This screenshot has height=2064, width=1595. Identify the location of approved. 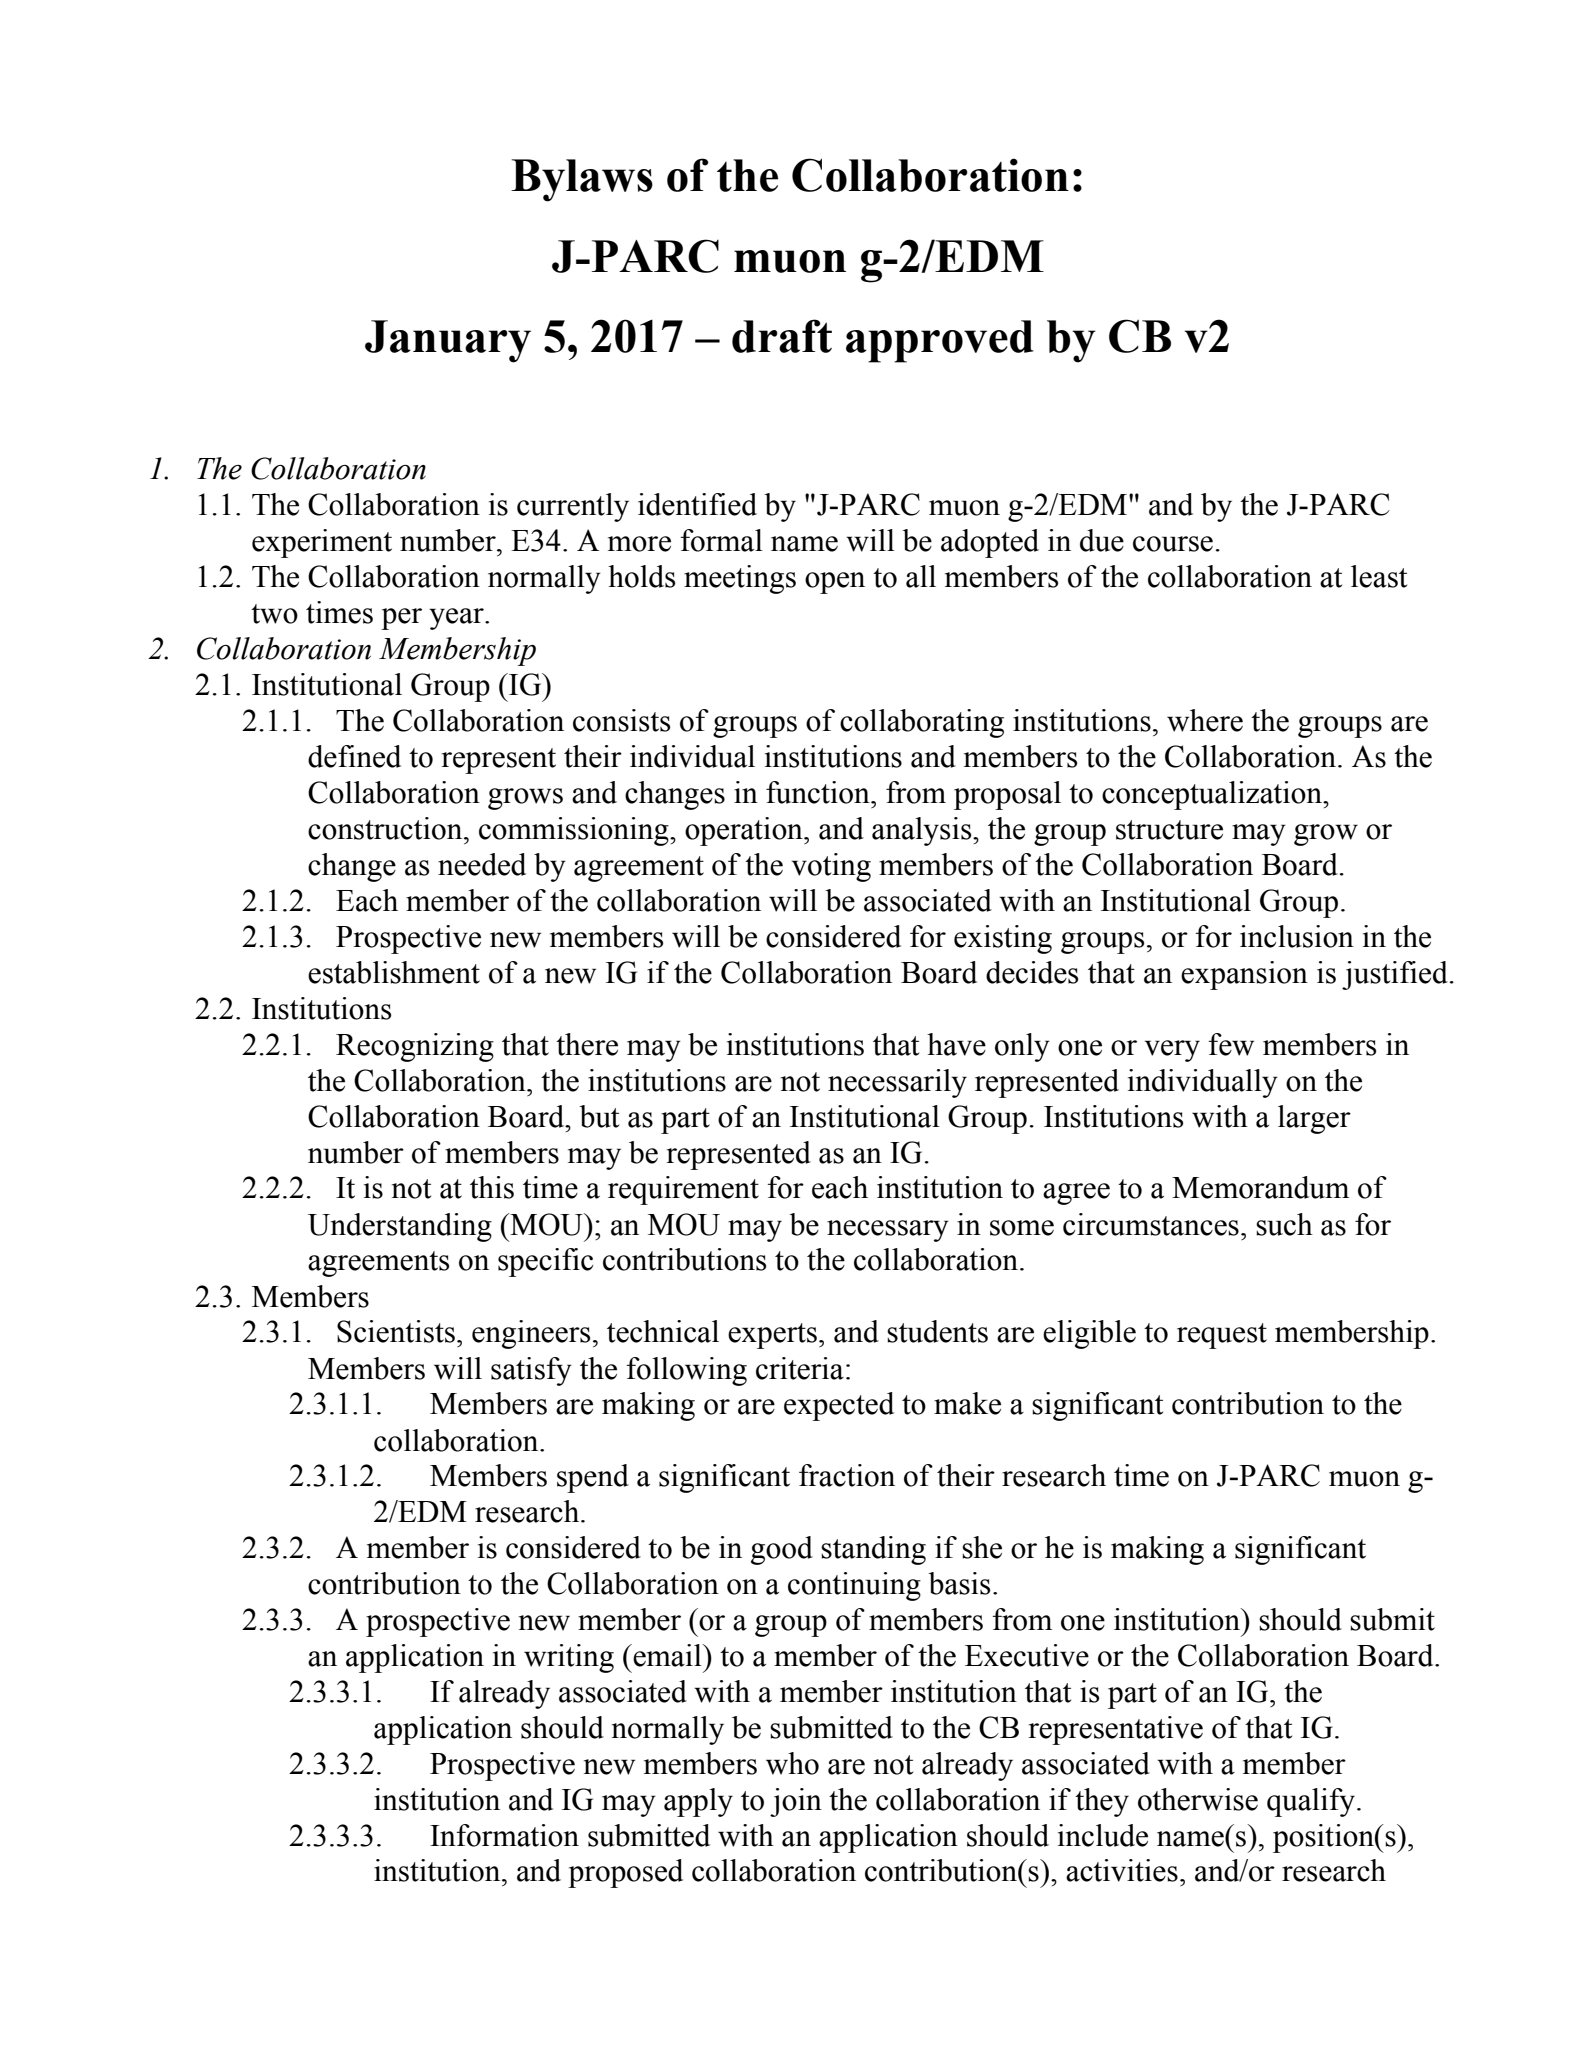
(940, 341).
